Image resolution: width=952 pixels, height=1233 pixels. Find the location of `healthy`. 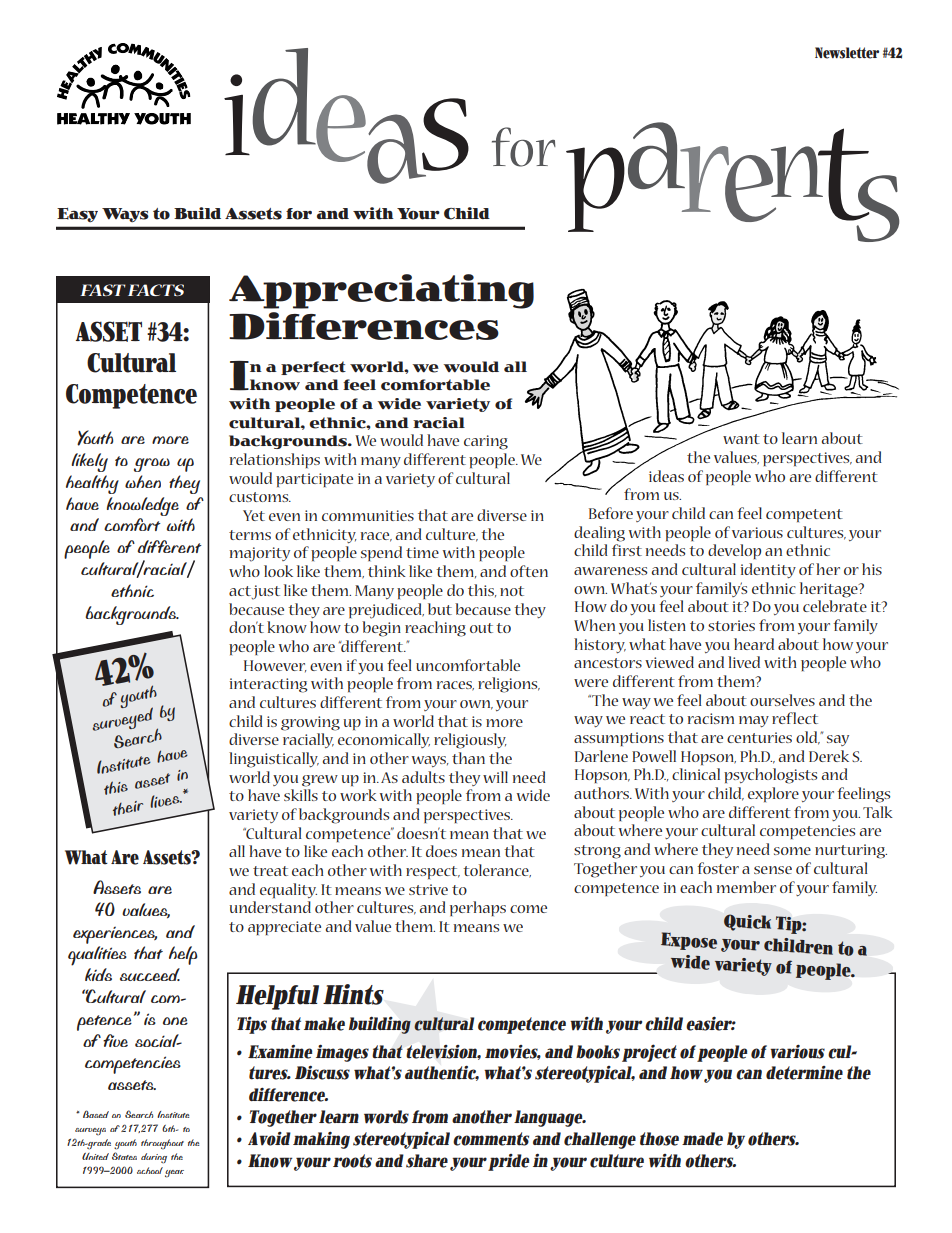

healthy is located at coordinates (92, 484).
